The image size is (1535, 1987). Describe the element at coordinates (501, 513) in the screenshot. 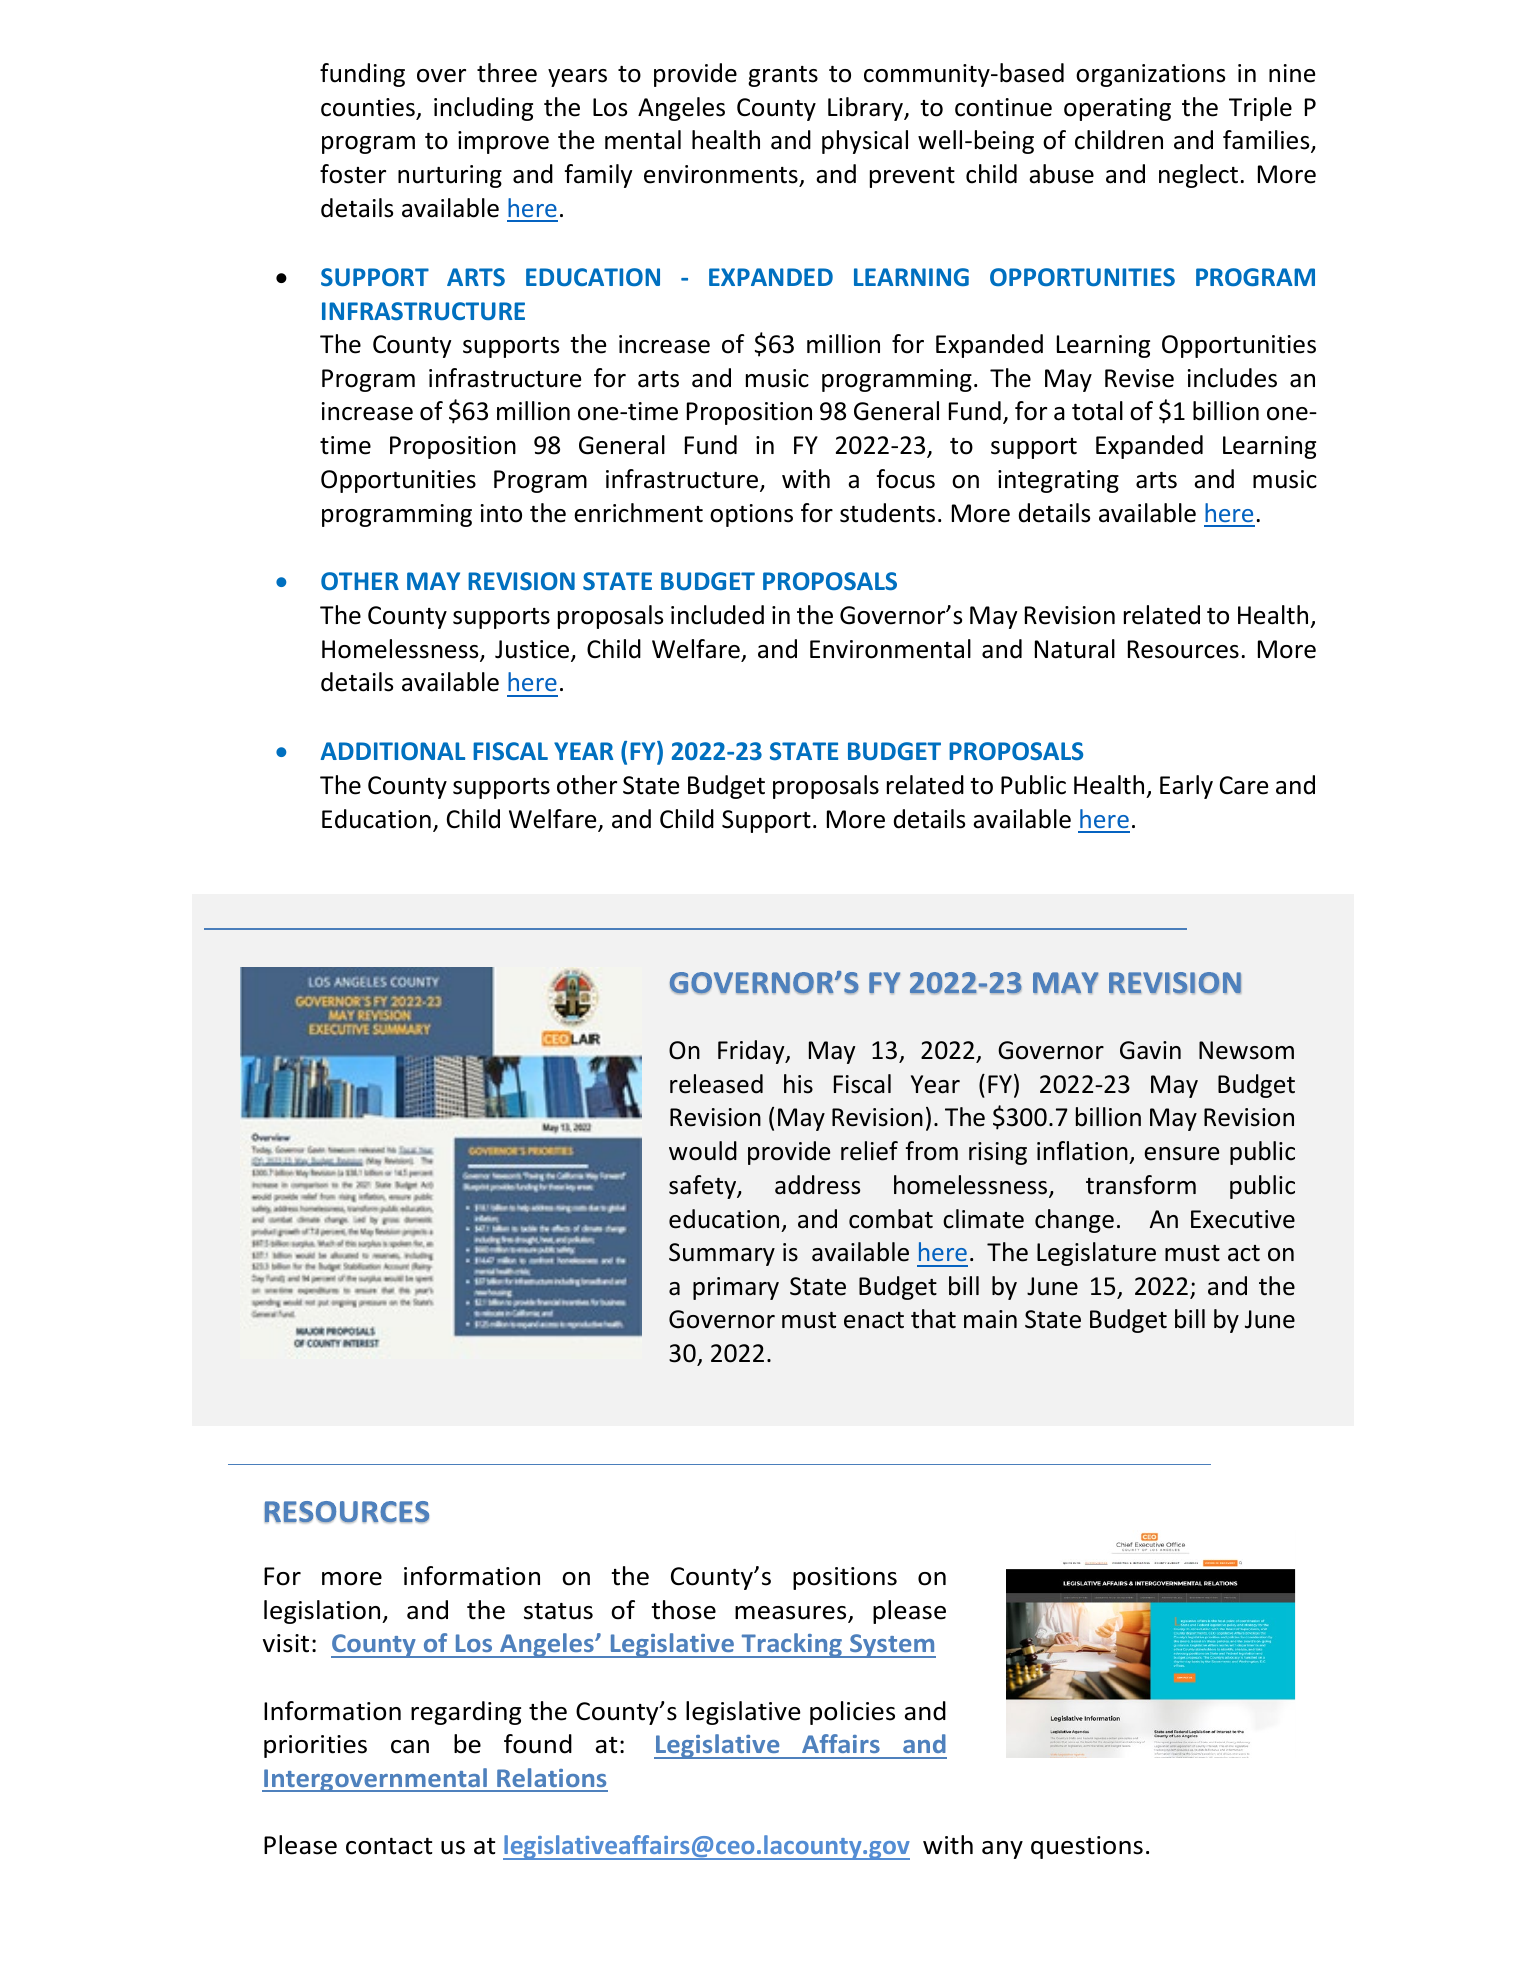

I see `into` at that location.
